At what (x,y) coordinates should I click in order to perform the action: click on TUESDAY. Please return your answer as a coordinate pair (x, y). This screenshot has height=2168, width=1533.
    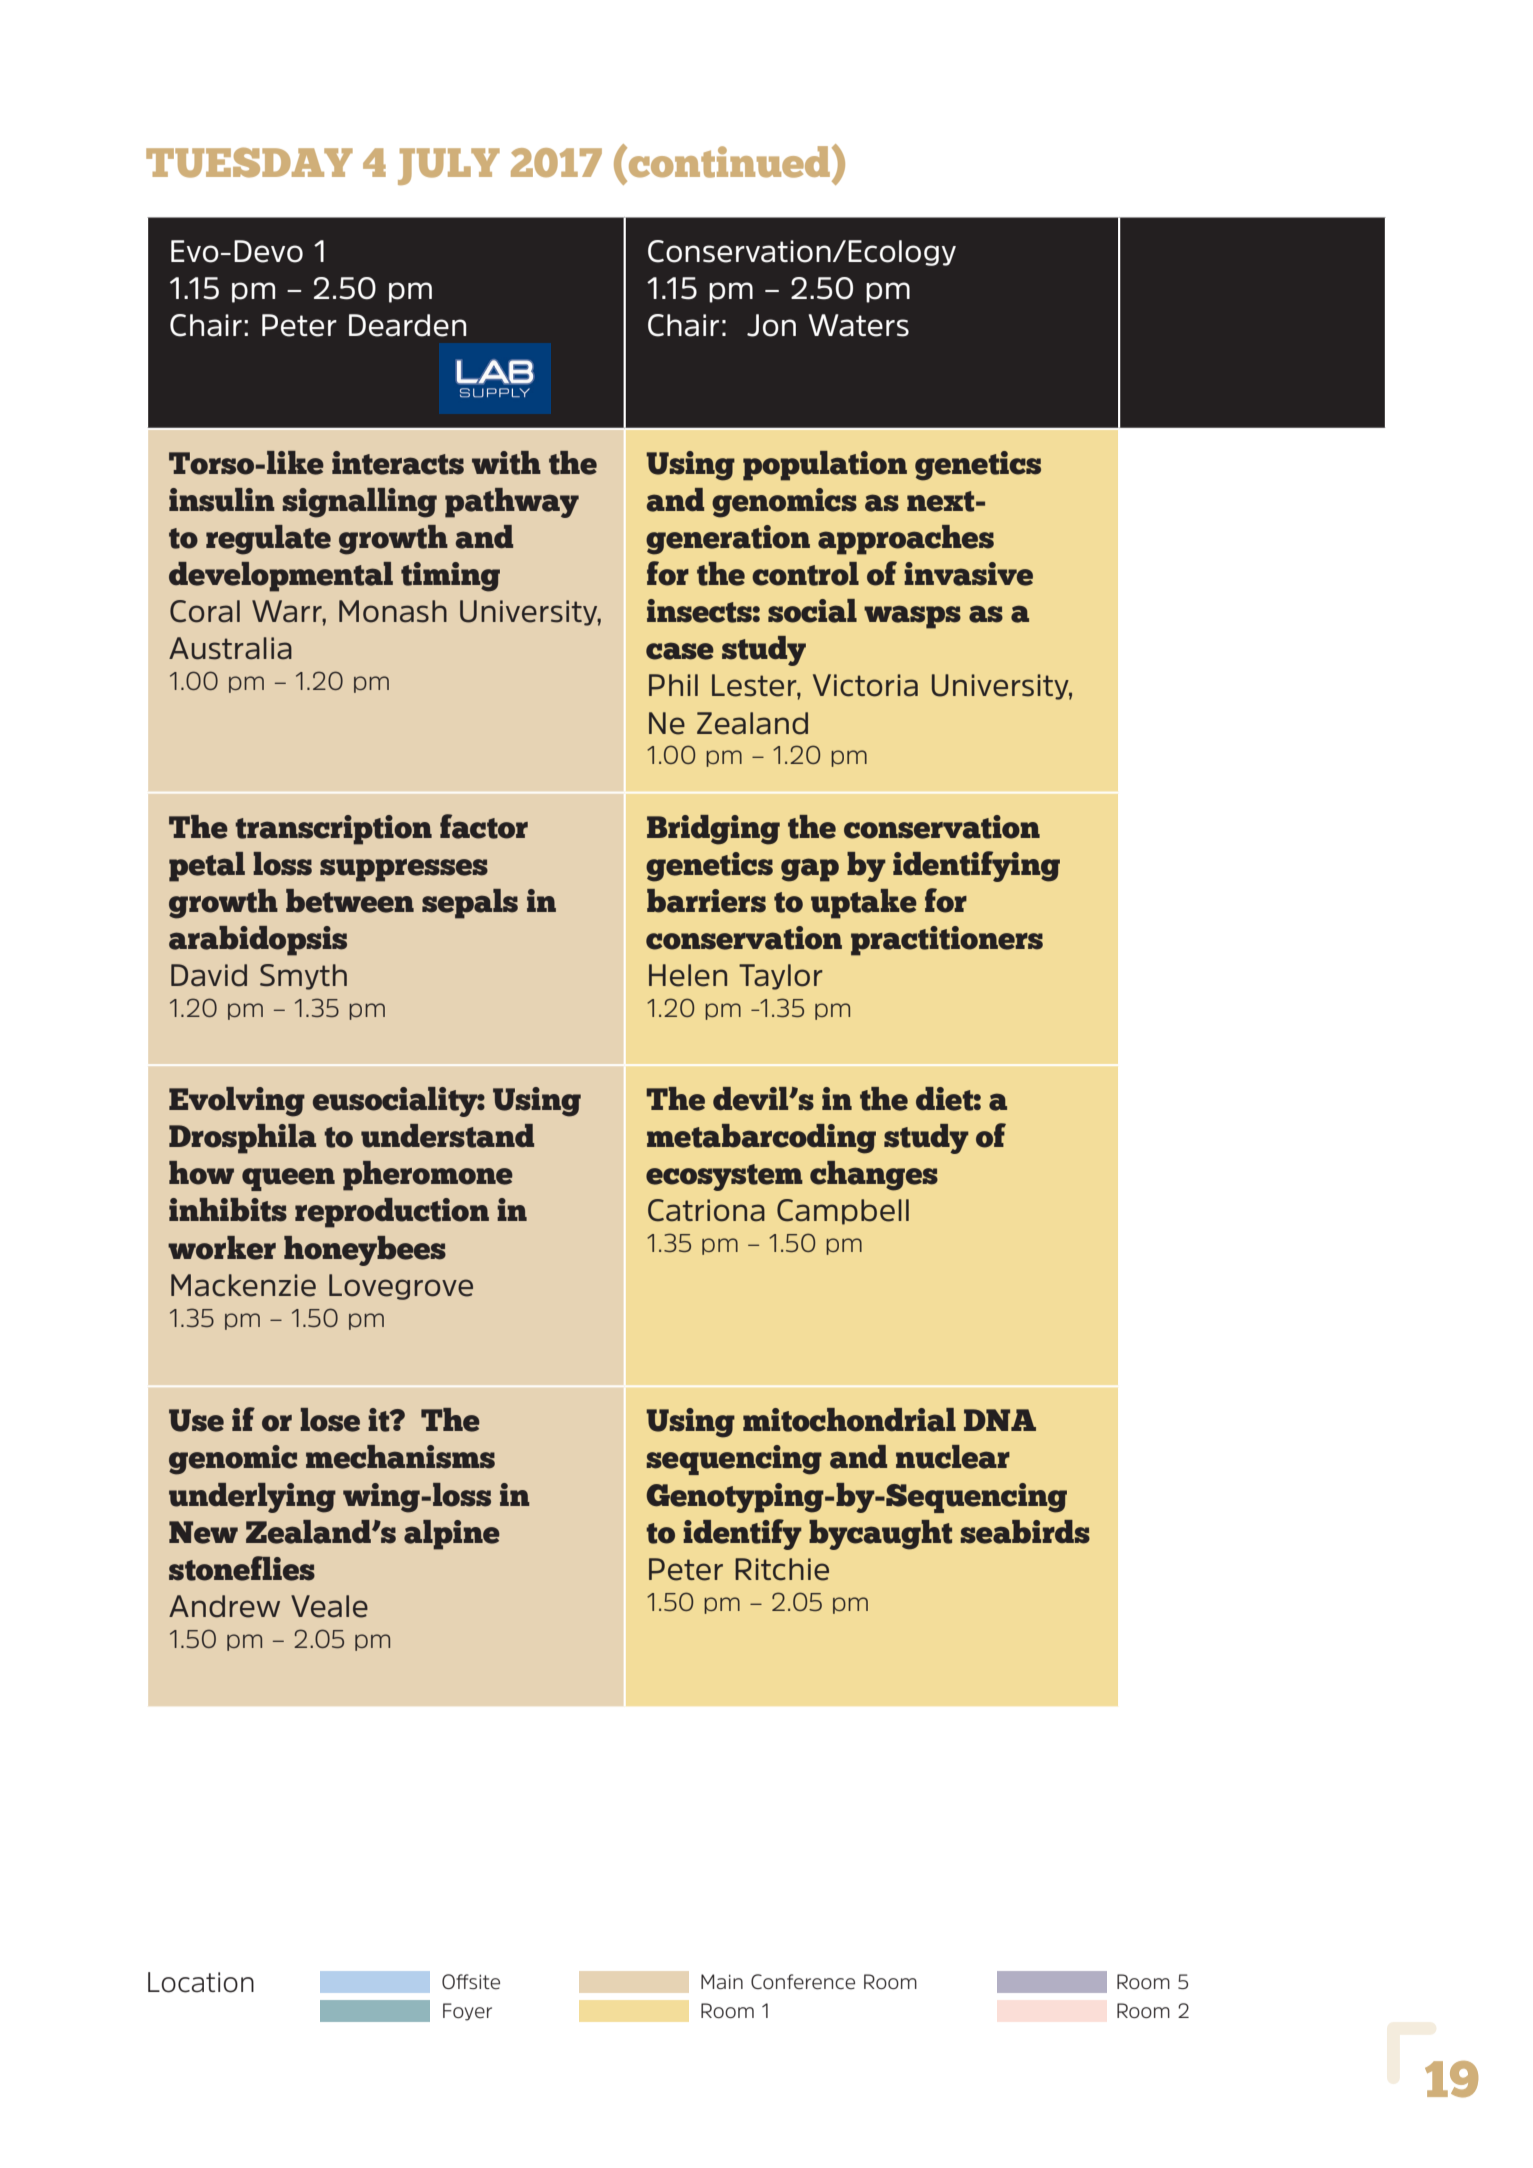
    Looking at the image, I should click on (249, 163).
